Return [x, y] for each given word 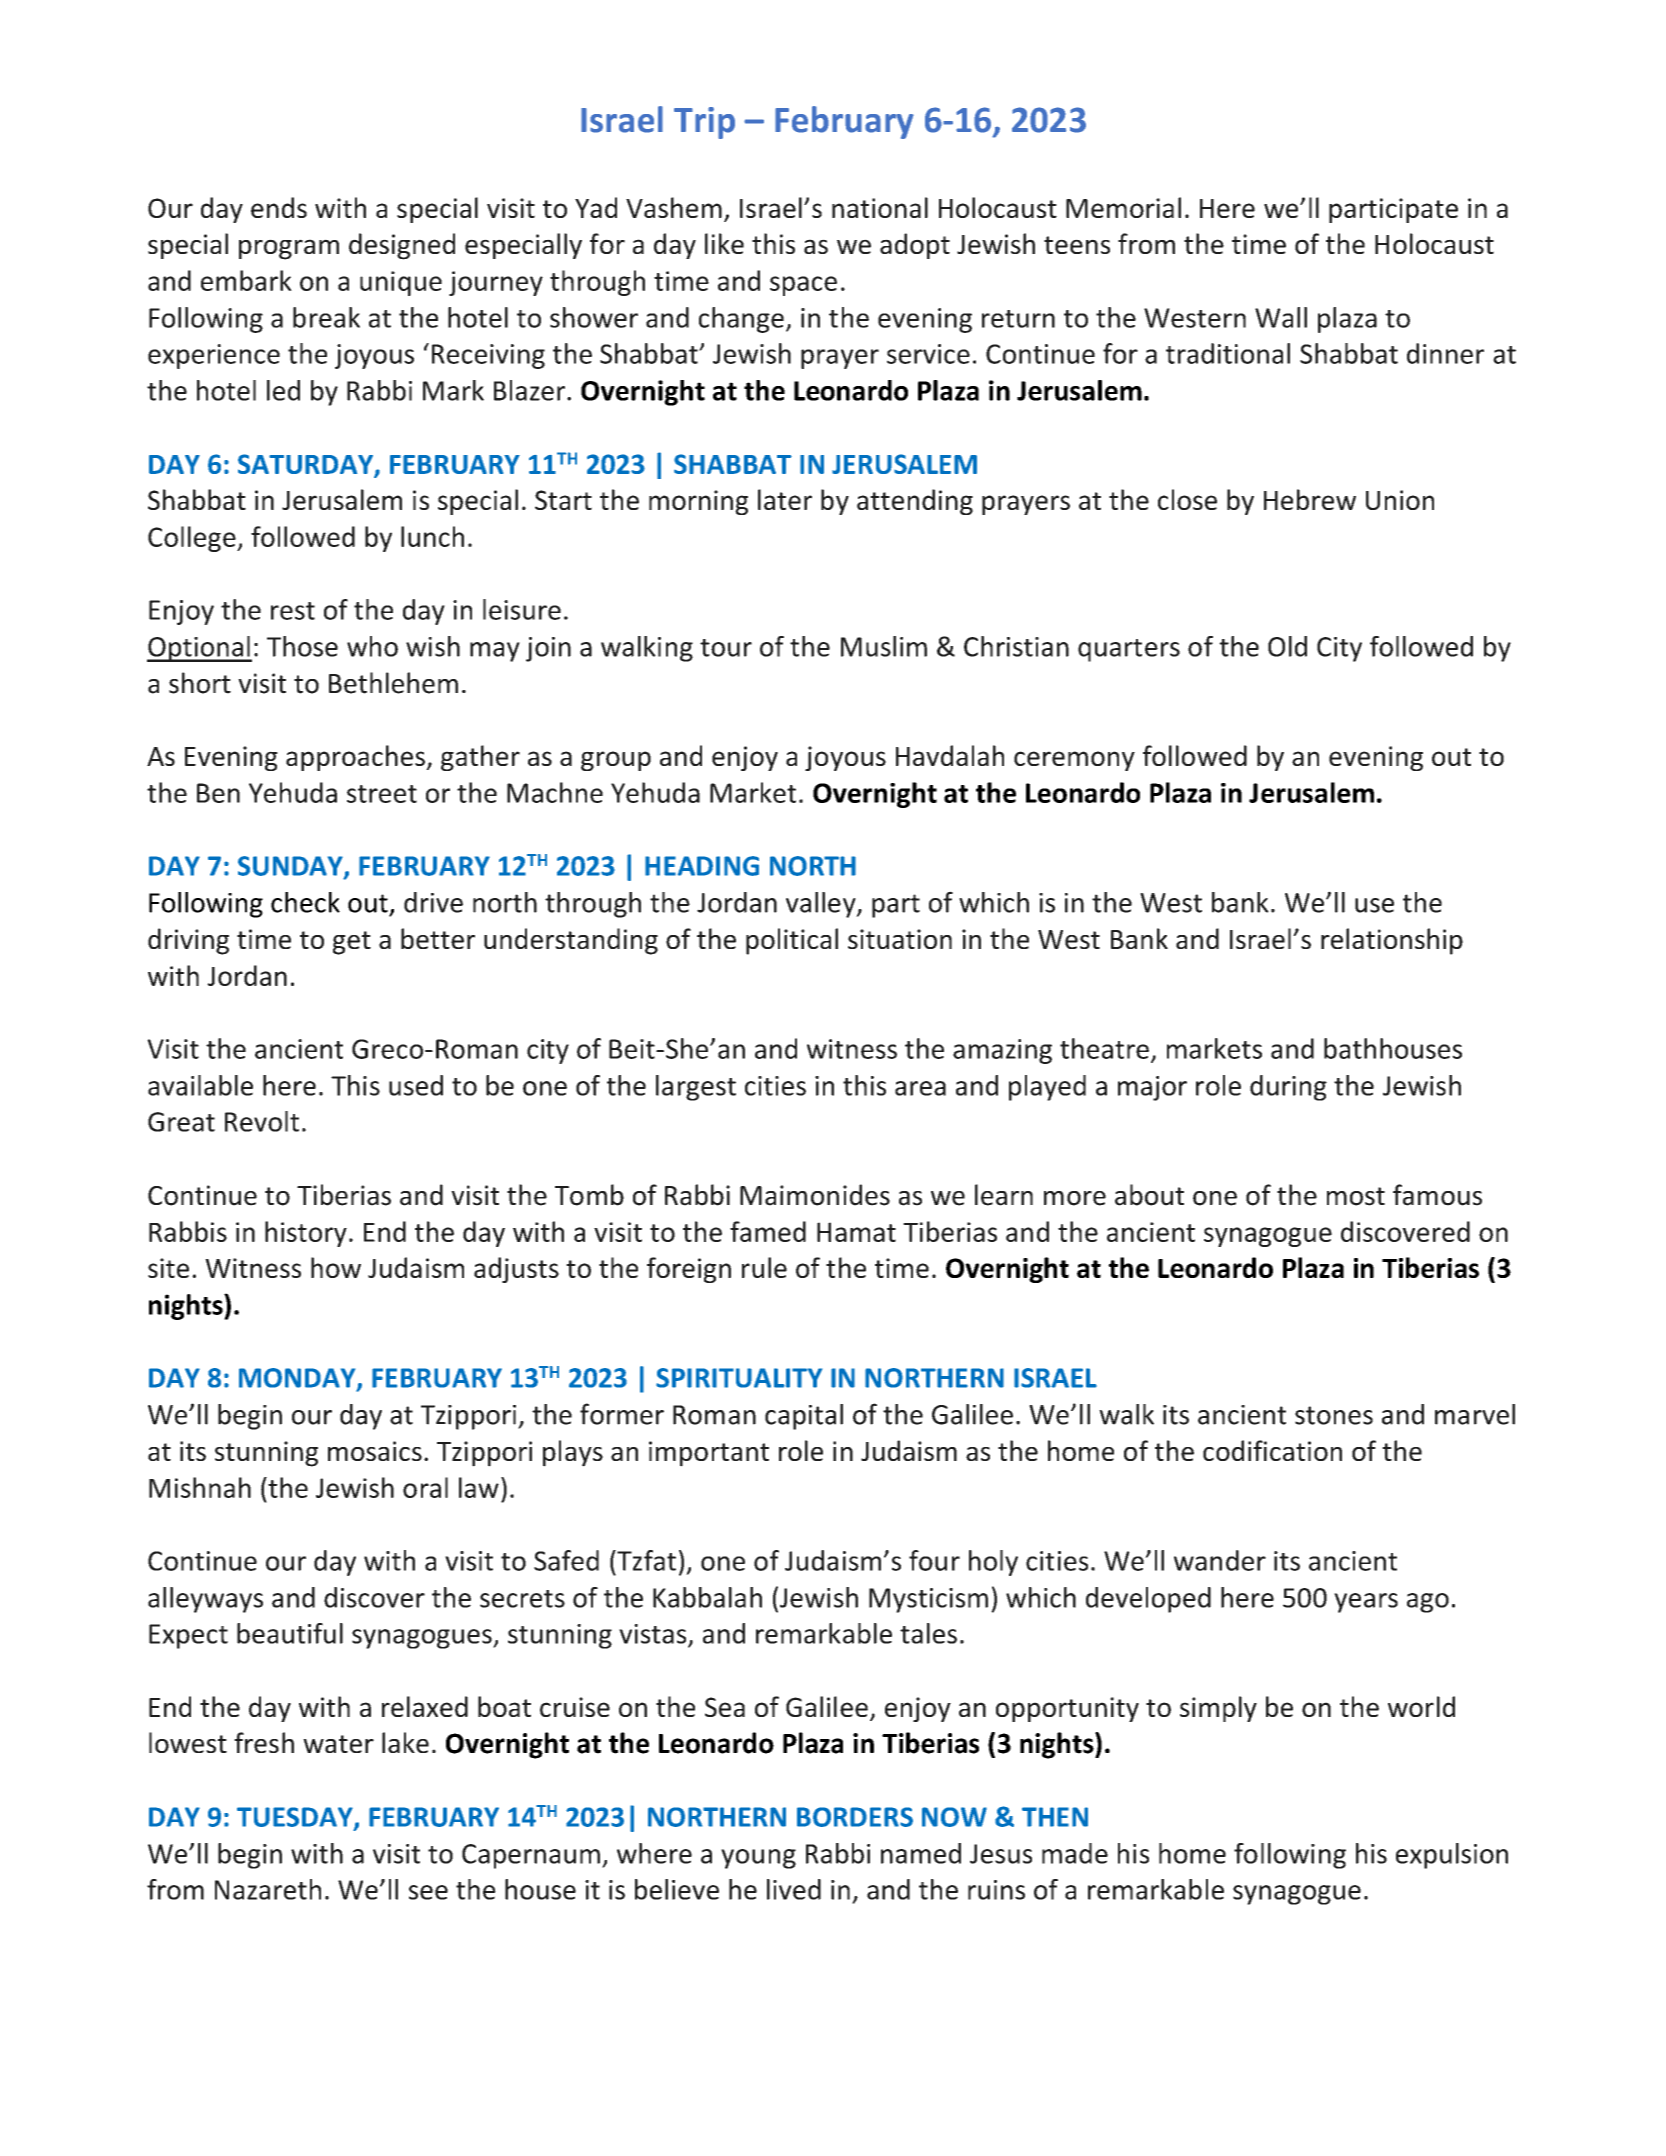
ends [279, 207]
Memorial [1123, 207]
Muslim [884, 646]
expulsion [1452, 1856]
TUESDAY [296, 1818]
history [306, 1234]
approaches [356, 758]
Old [1287, 646]
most [1356, 1196]
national [880, 207]
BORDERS [855, 1817]
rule [764, 1267]
